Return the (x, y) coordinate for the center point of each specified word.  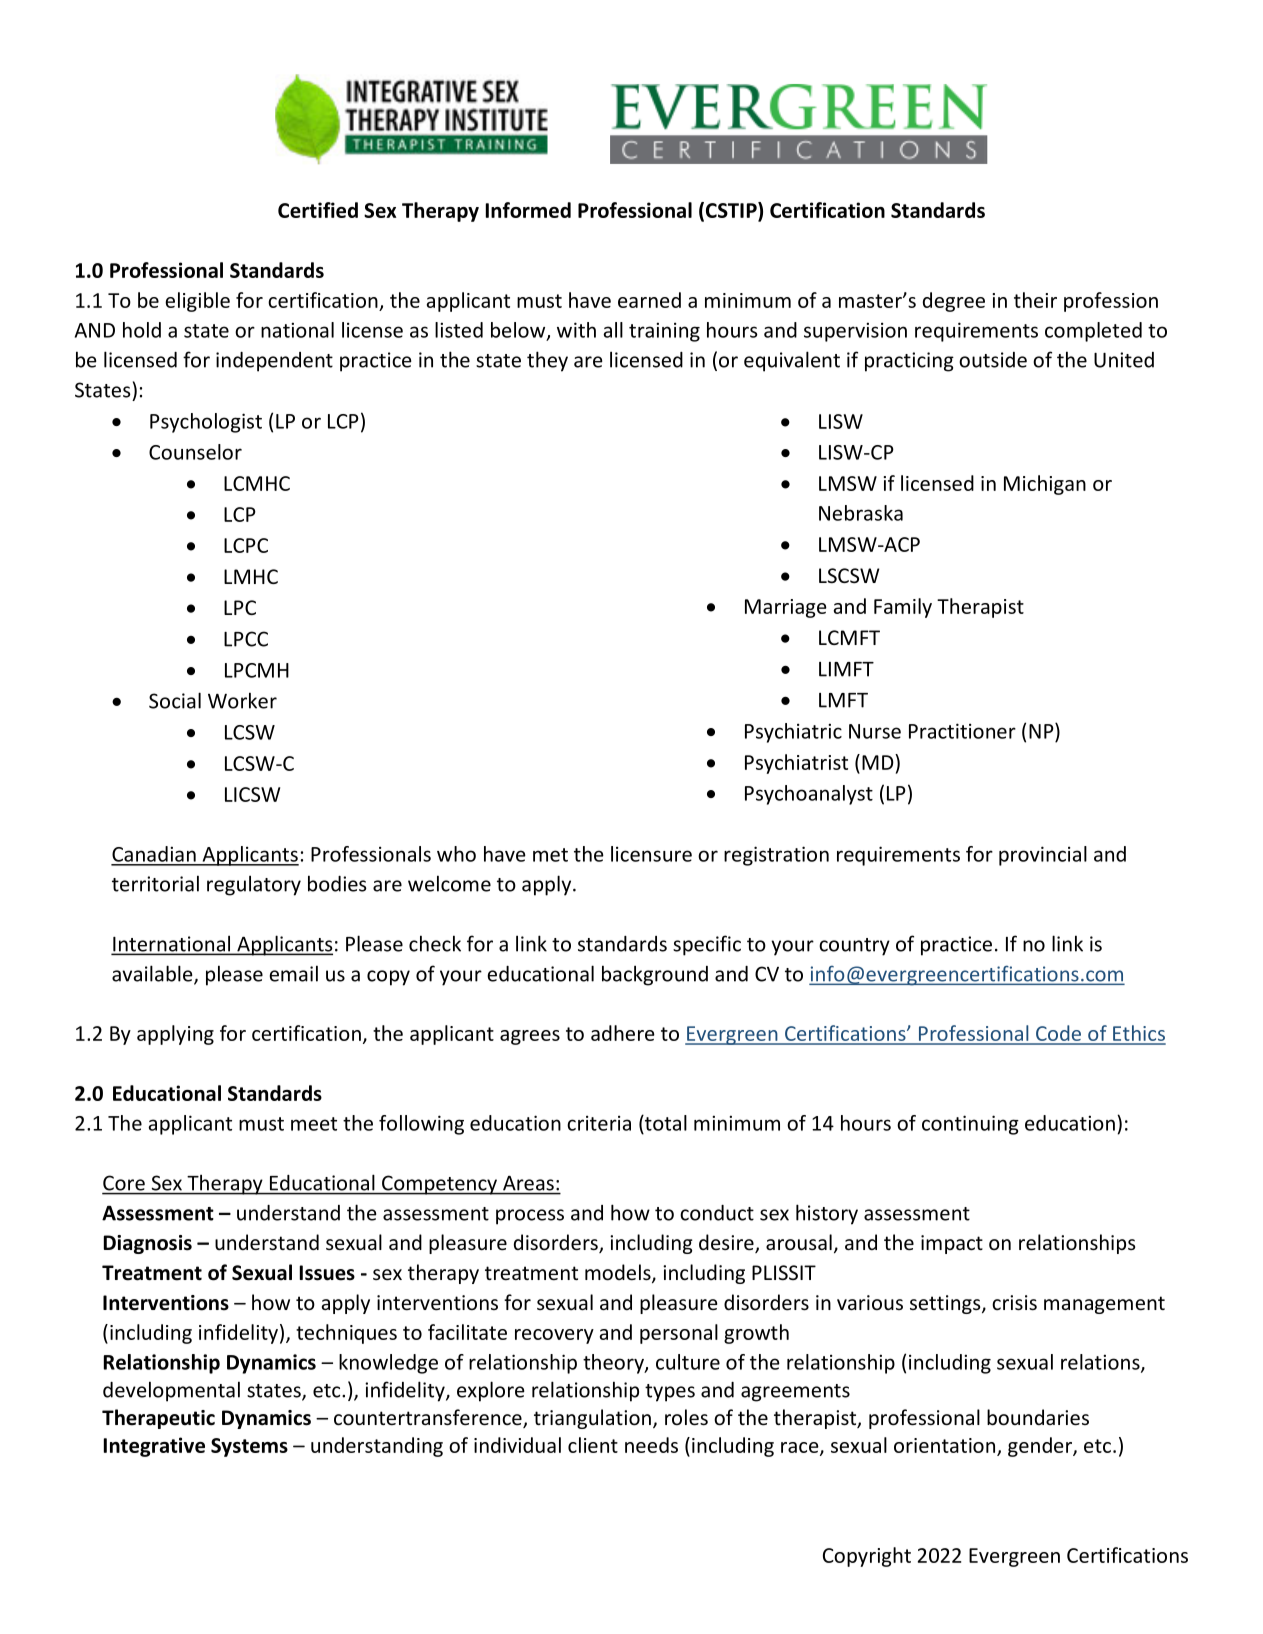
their (1035, 300)
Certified (318, 210)
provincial (1043, 856)
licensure (651, 854)
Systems (249, 1447)
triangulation (592, 1419)
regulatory (254, 885)
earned (649, 300)
